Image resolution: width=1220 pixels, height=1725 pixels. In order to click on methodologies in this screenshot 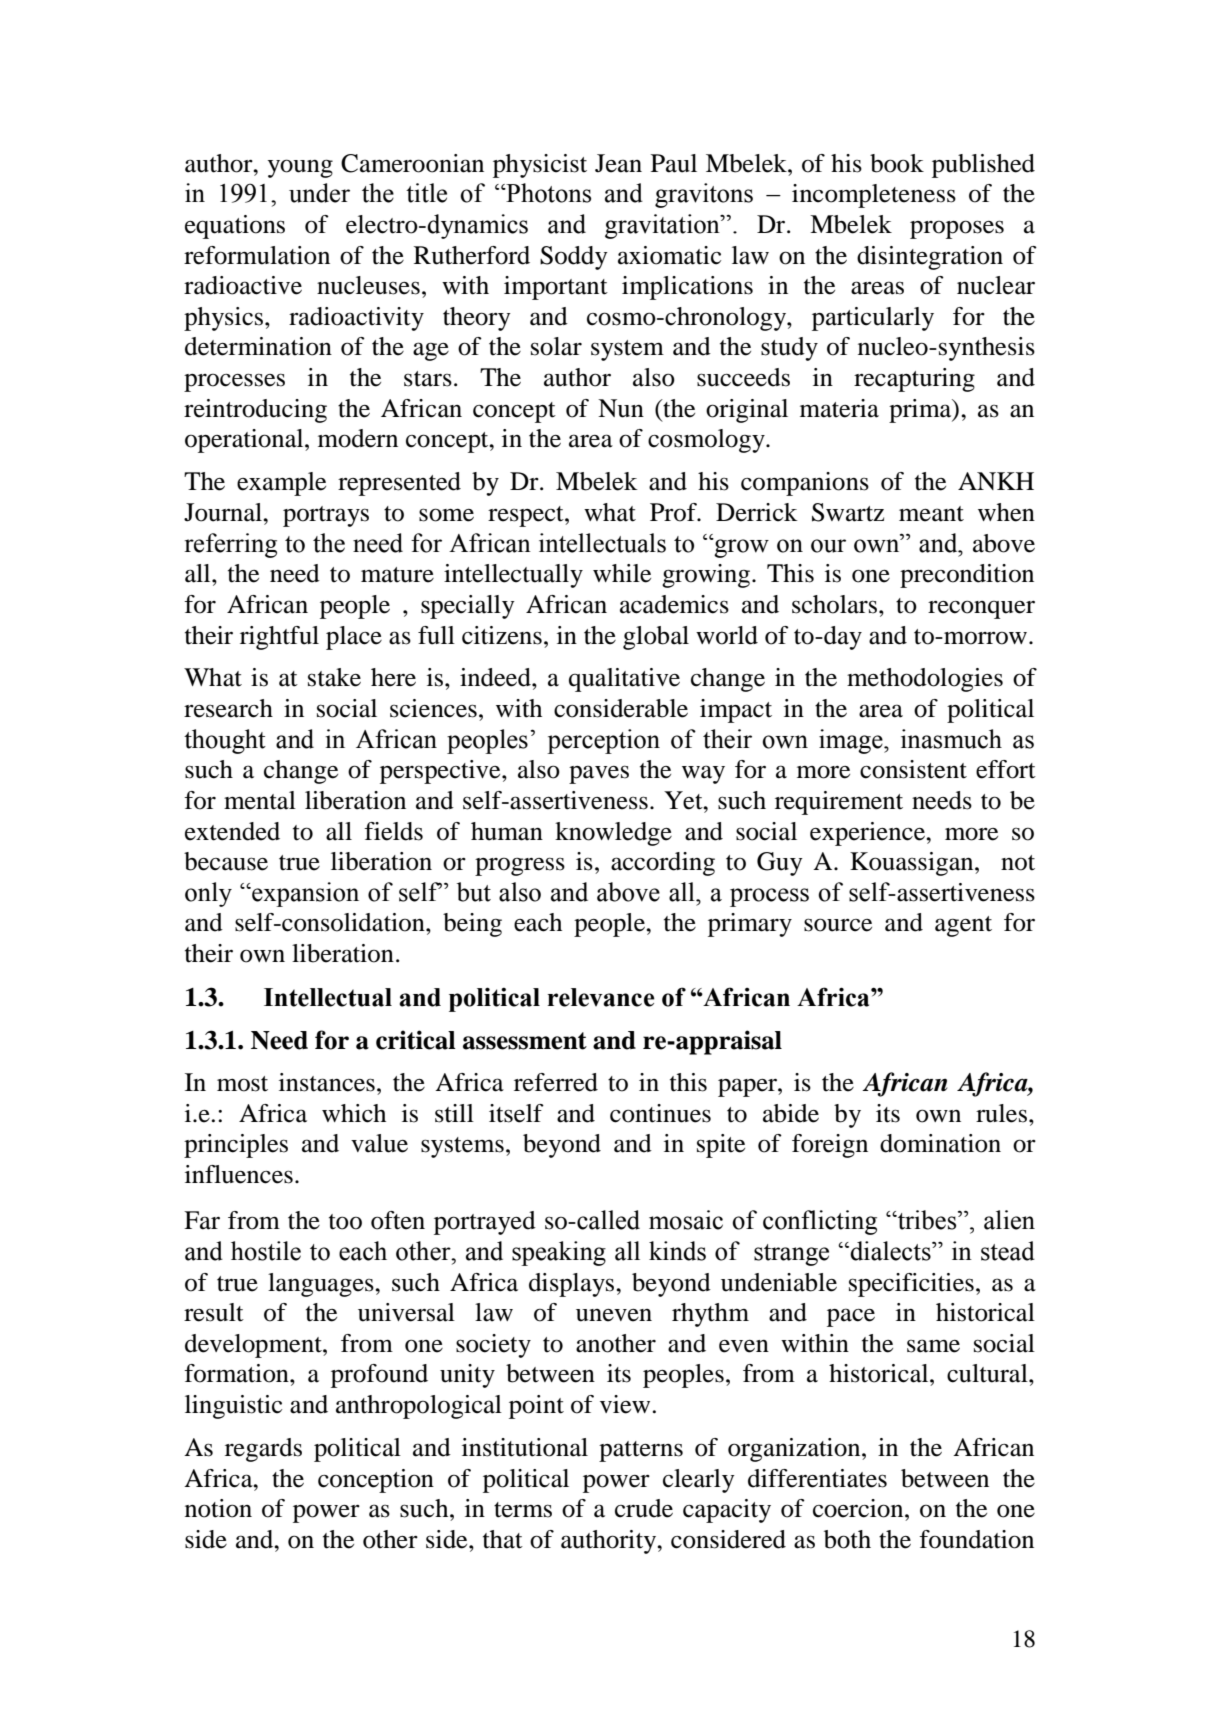, I will do `click(925, 680)`.
